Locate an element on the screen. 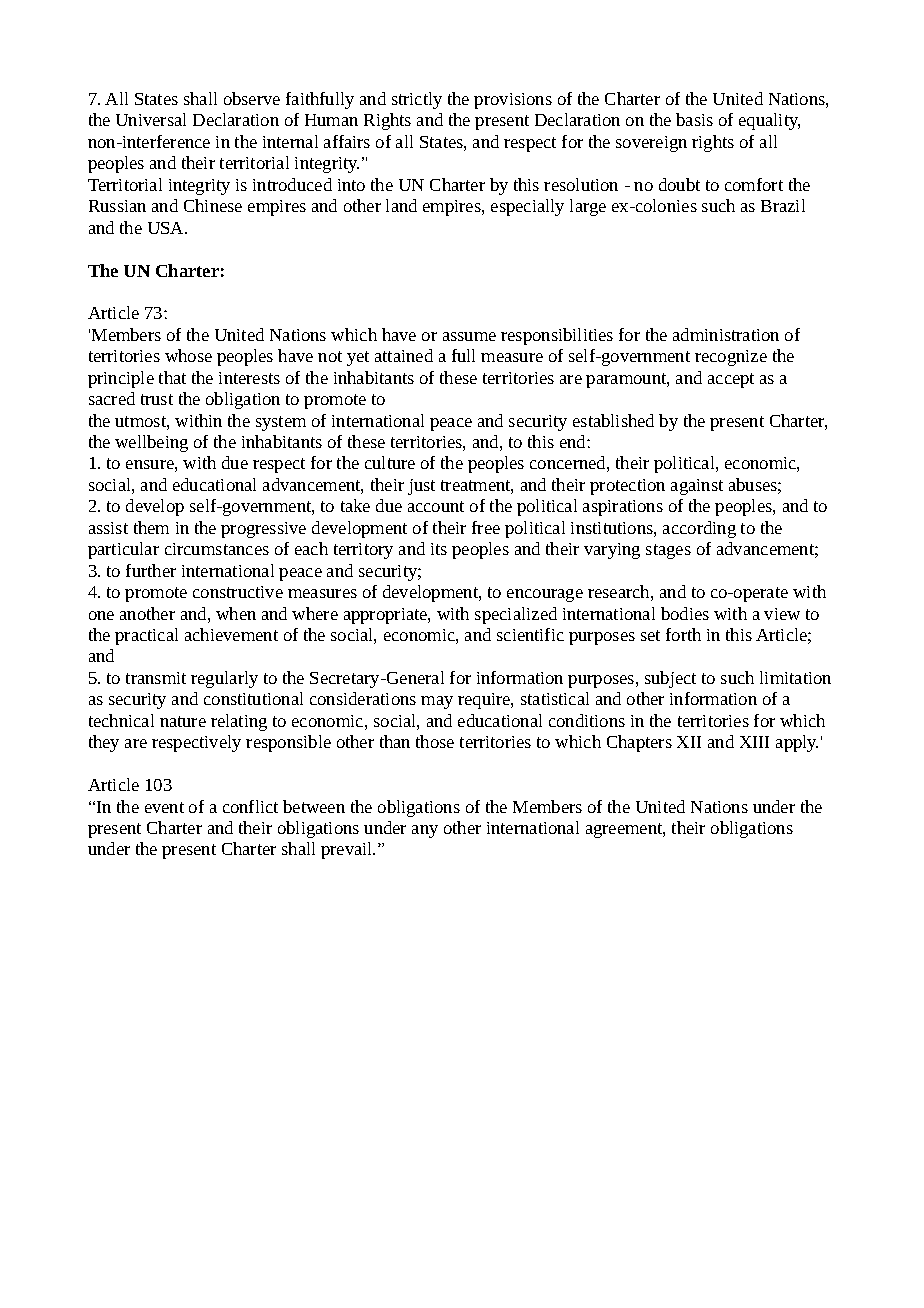 Image resolution: width=924 pixels, height=1308 pixels. just is located at coordinates (421, 487).
